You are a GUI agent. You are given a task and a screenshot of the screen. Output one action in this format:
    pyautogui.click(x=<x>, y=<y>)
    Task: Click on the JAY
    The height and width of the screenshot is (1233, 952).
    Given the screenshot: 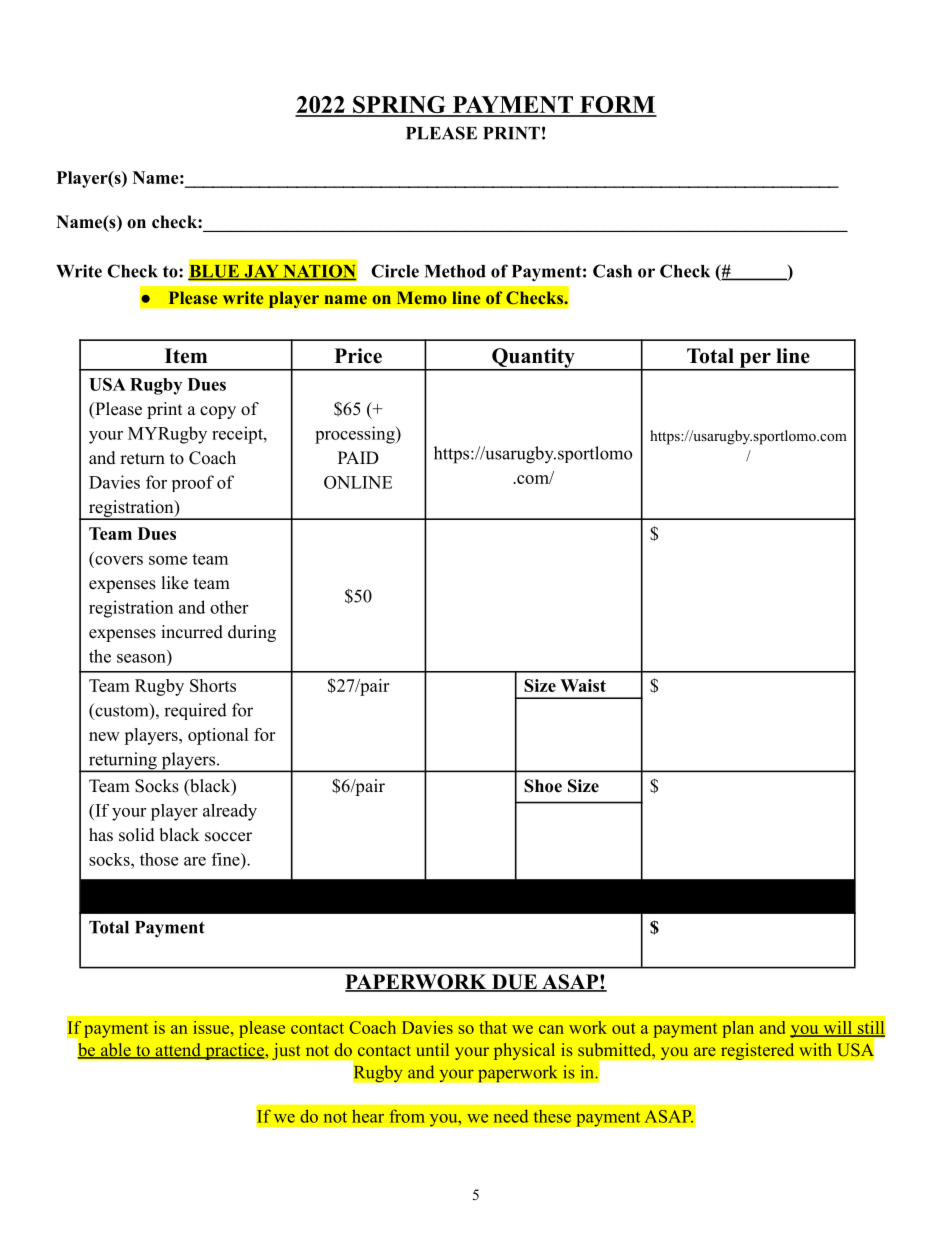 What is the action you would take?
    pyautogui.click(x=261, y=272)
